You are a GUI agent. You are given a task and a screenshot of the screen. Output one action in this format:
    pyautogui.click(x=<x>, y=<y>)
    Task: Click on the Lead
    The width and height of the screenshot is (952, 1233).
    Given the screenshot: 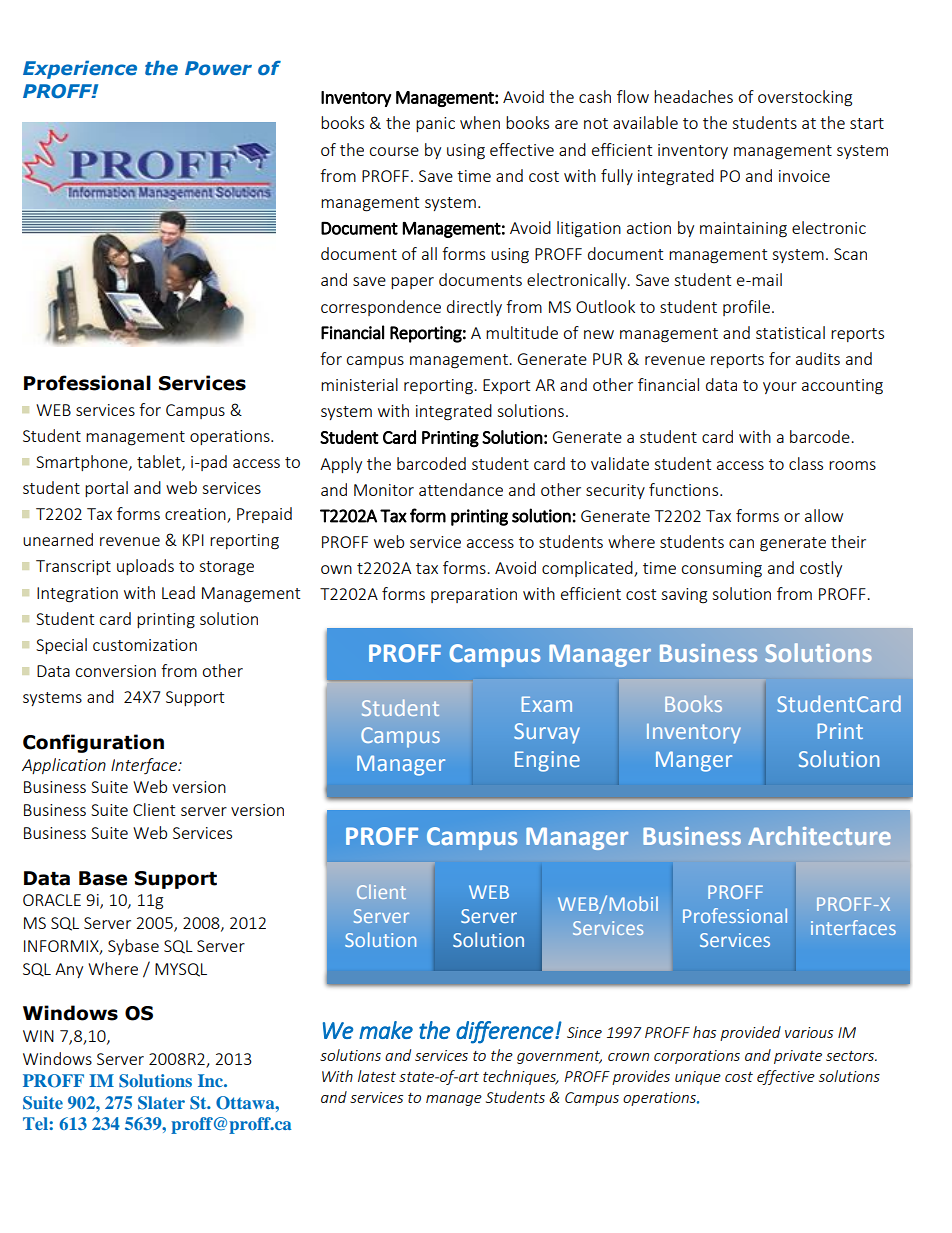 What is the action you would take?
    pyautogui.click(x=178, y=592)
